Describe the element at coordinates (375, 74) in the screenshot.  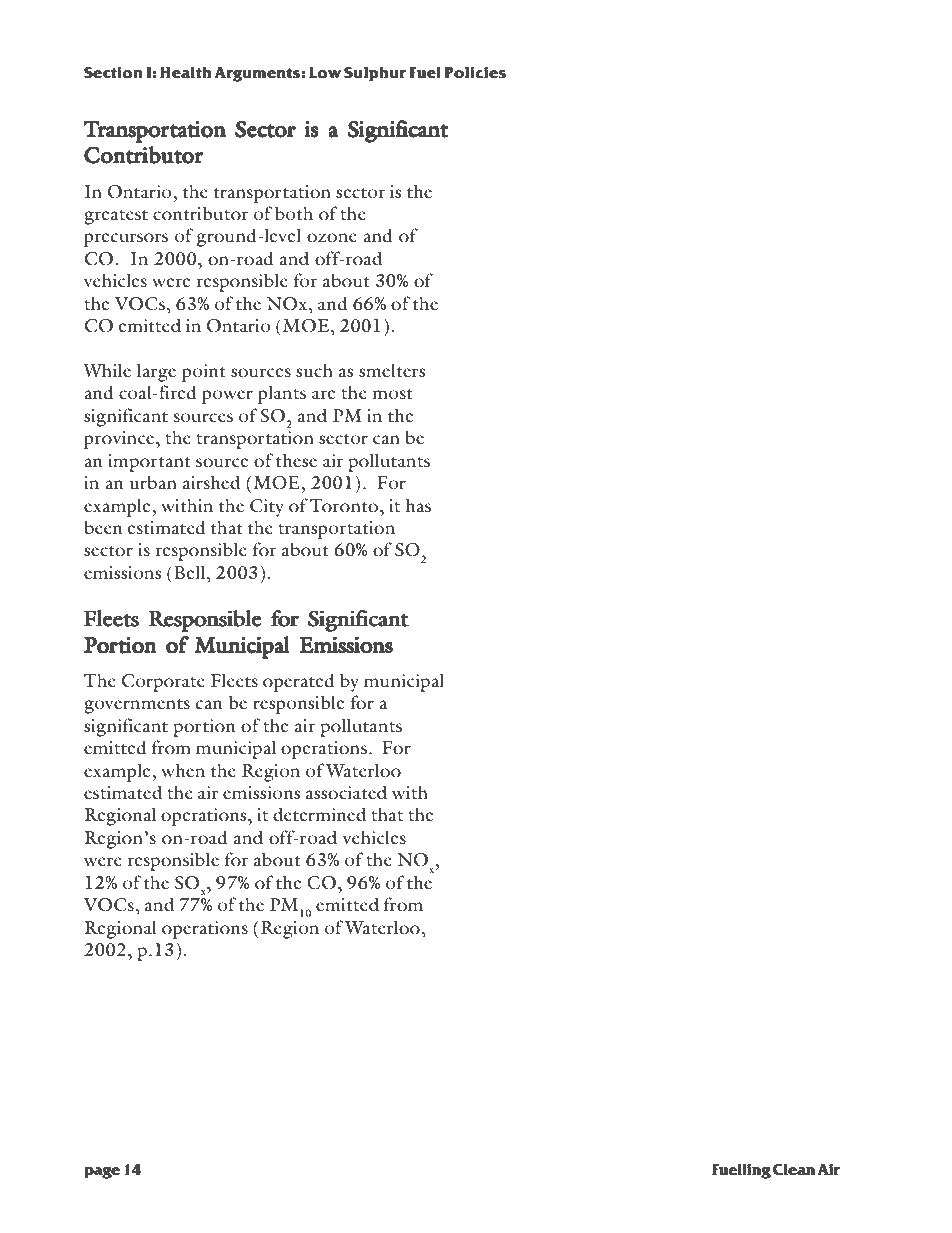
I see `Sulphur` at that location.
